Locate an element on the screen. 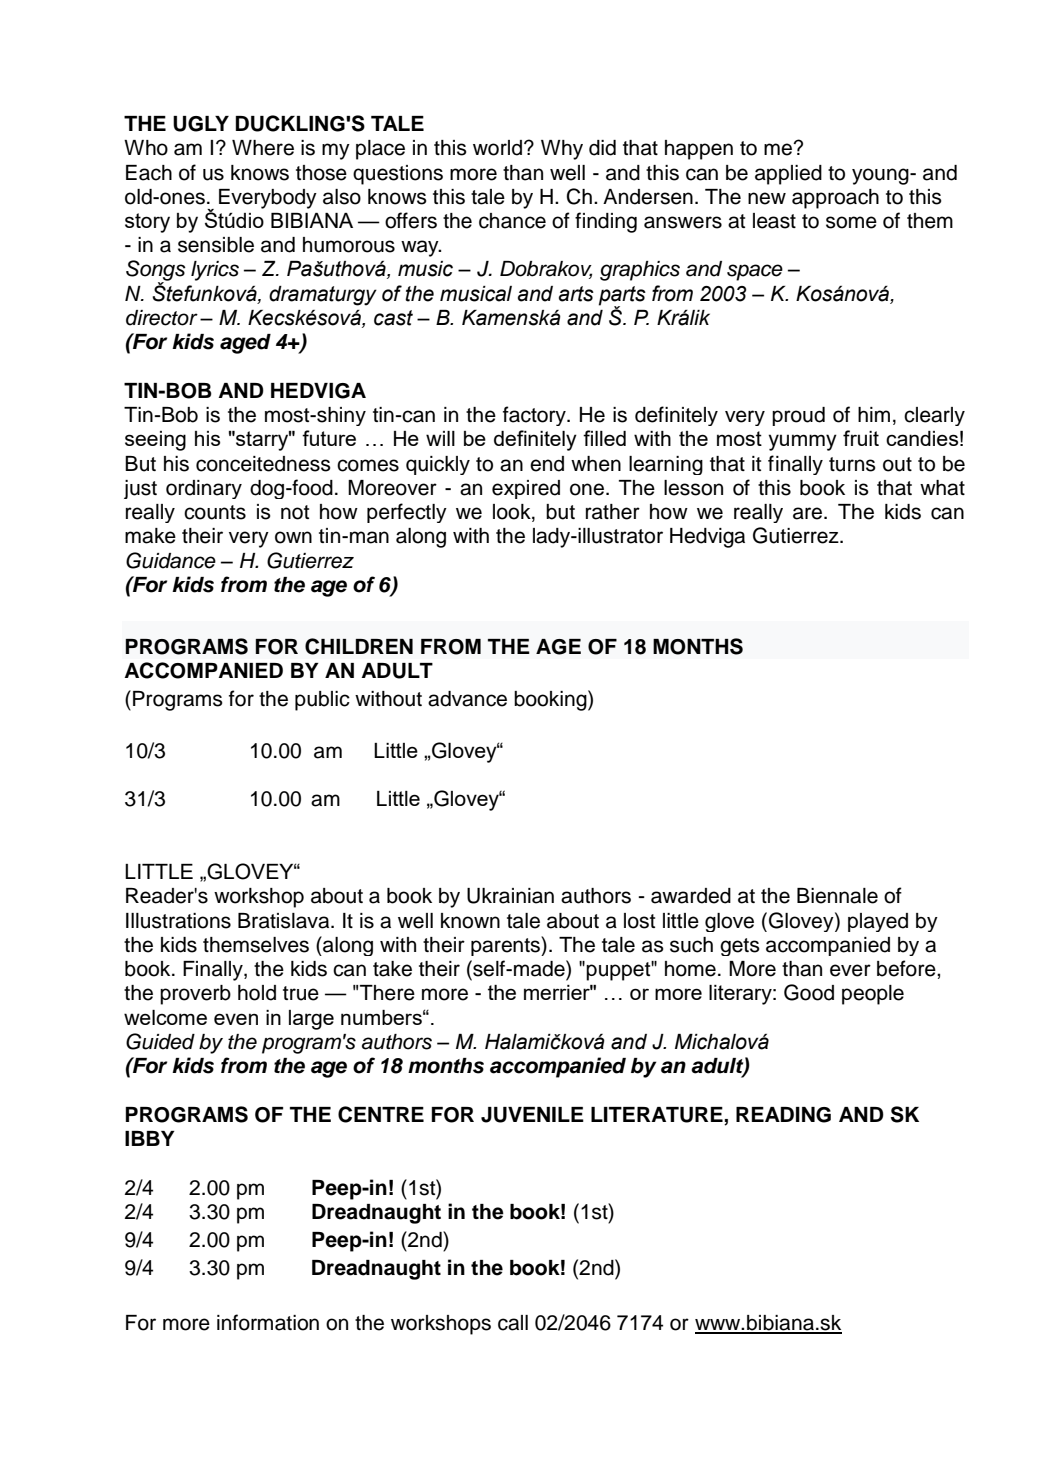  played is located at coordinates (878, 922).
